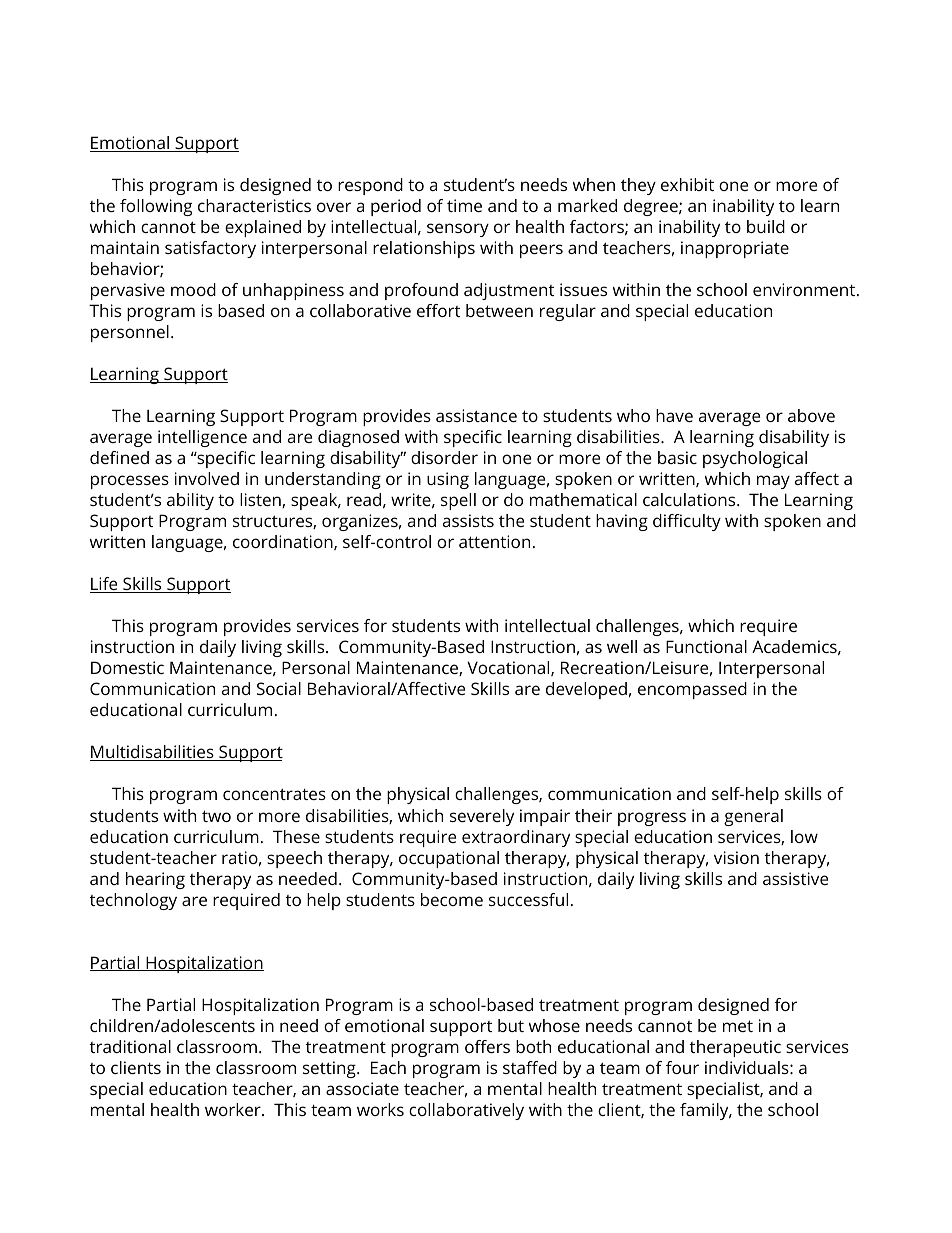  Describe the element at coordinates (234, 1109) in the screenshot. I see `worker` at that location.
